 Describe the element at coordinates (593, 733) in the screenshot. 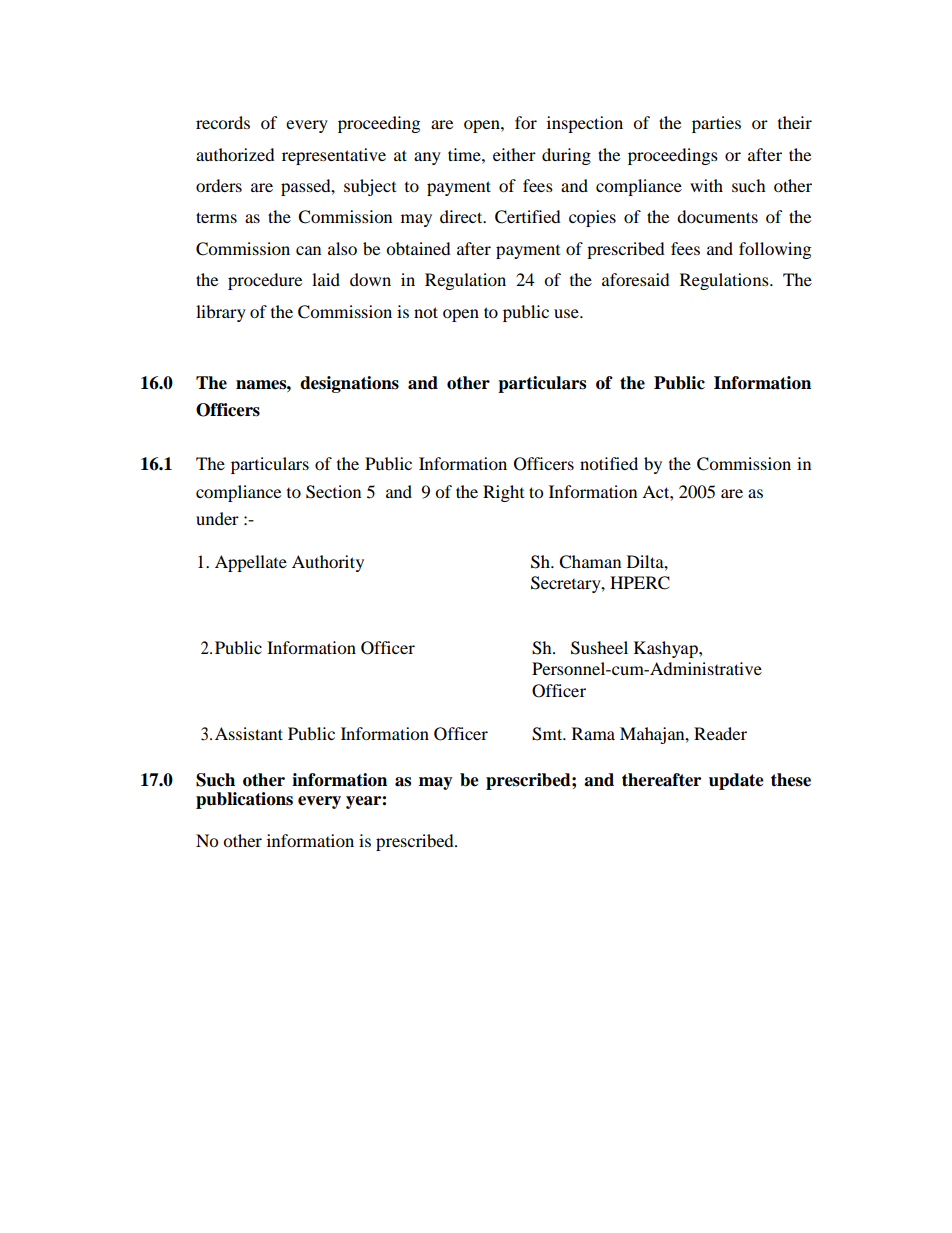

I see `Rama` at that location.
